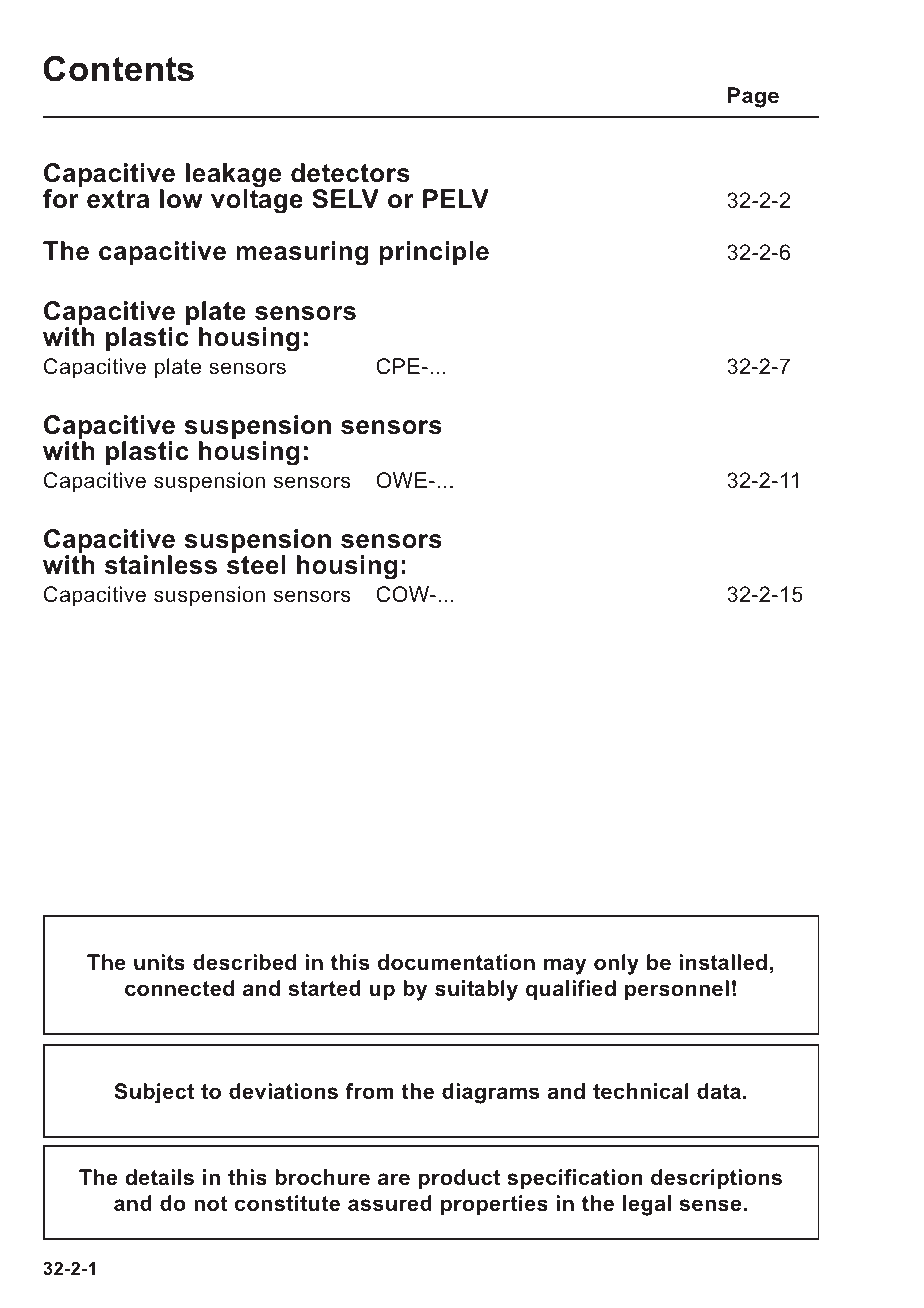 The image size is (924, 1308). I want to click on are, so click(394, 1179).
